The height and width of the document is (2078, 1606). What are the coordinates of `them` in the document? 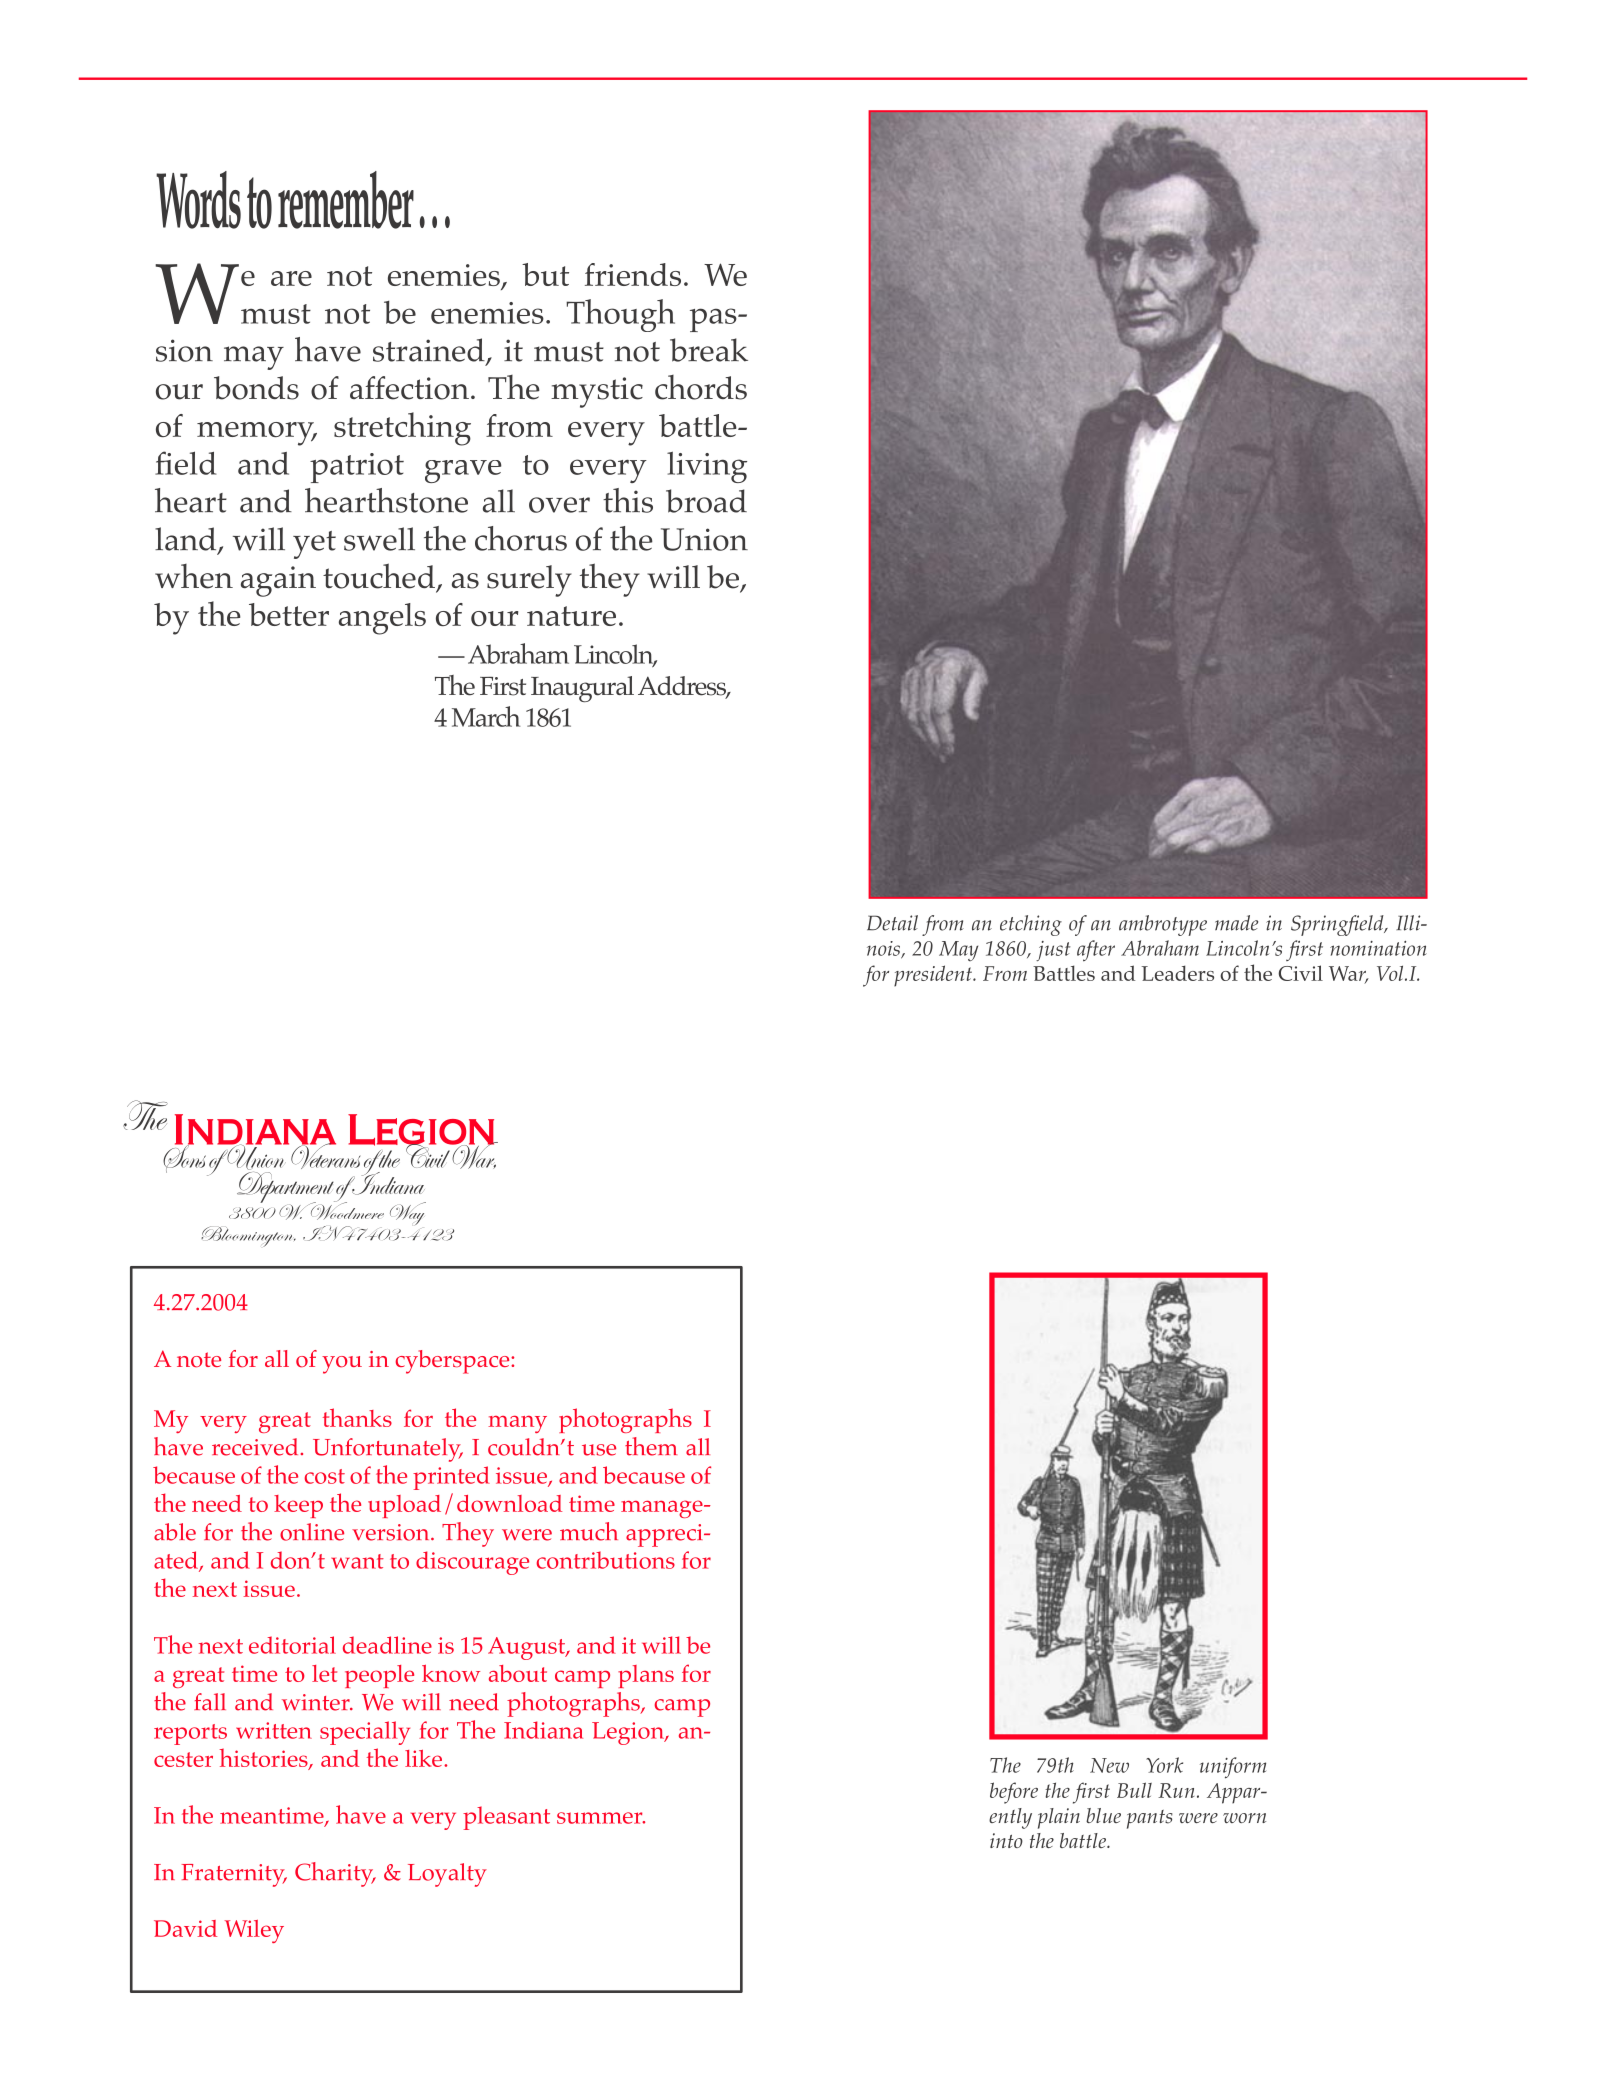 It's located at (651, 1446).
